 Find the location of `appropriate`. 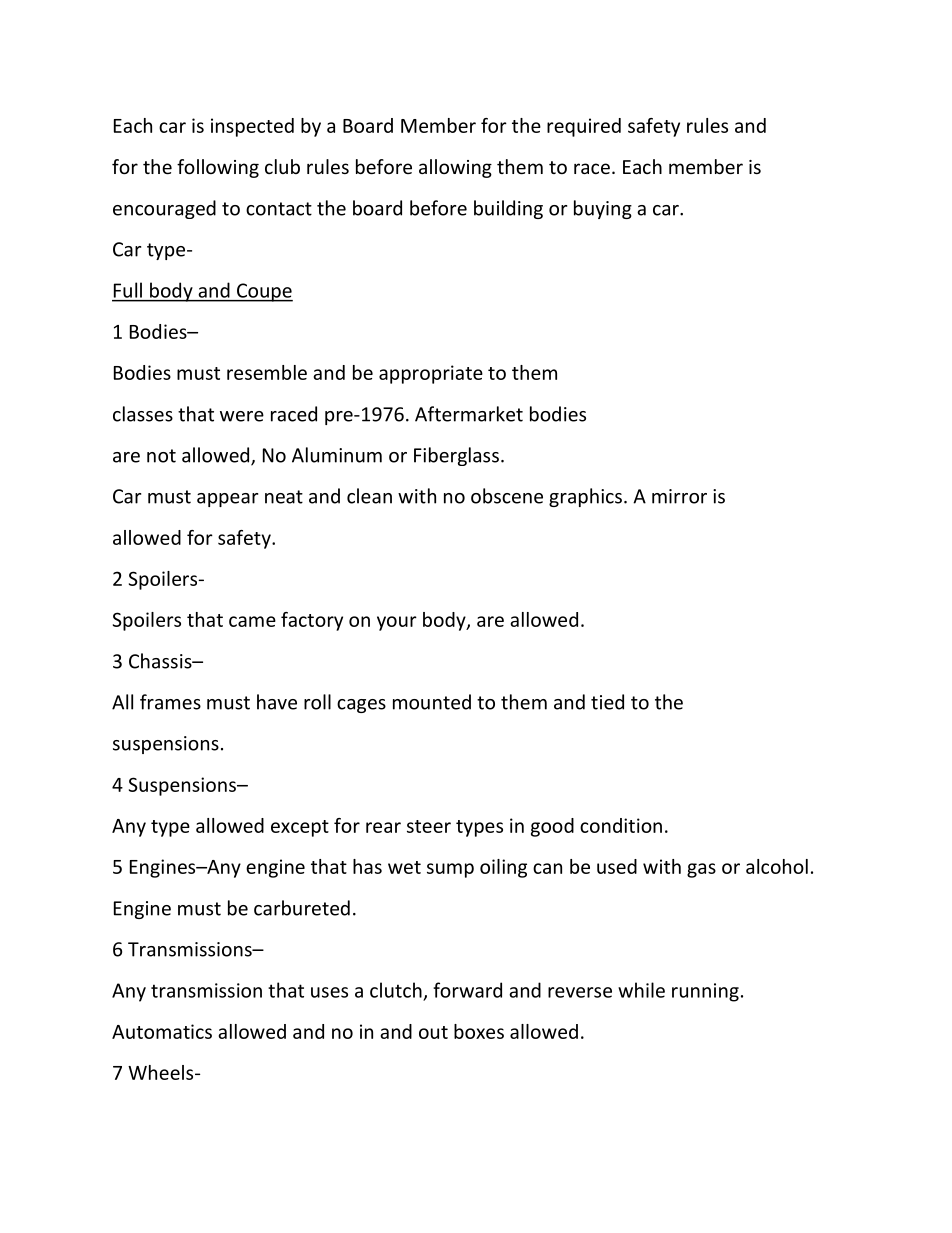

appropriate is located at coordinates (431, 374).
